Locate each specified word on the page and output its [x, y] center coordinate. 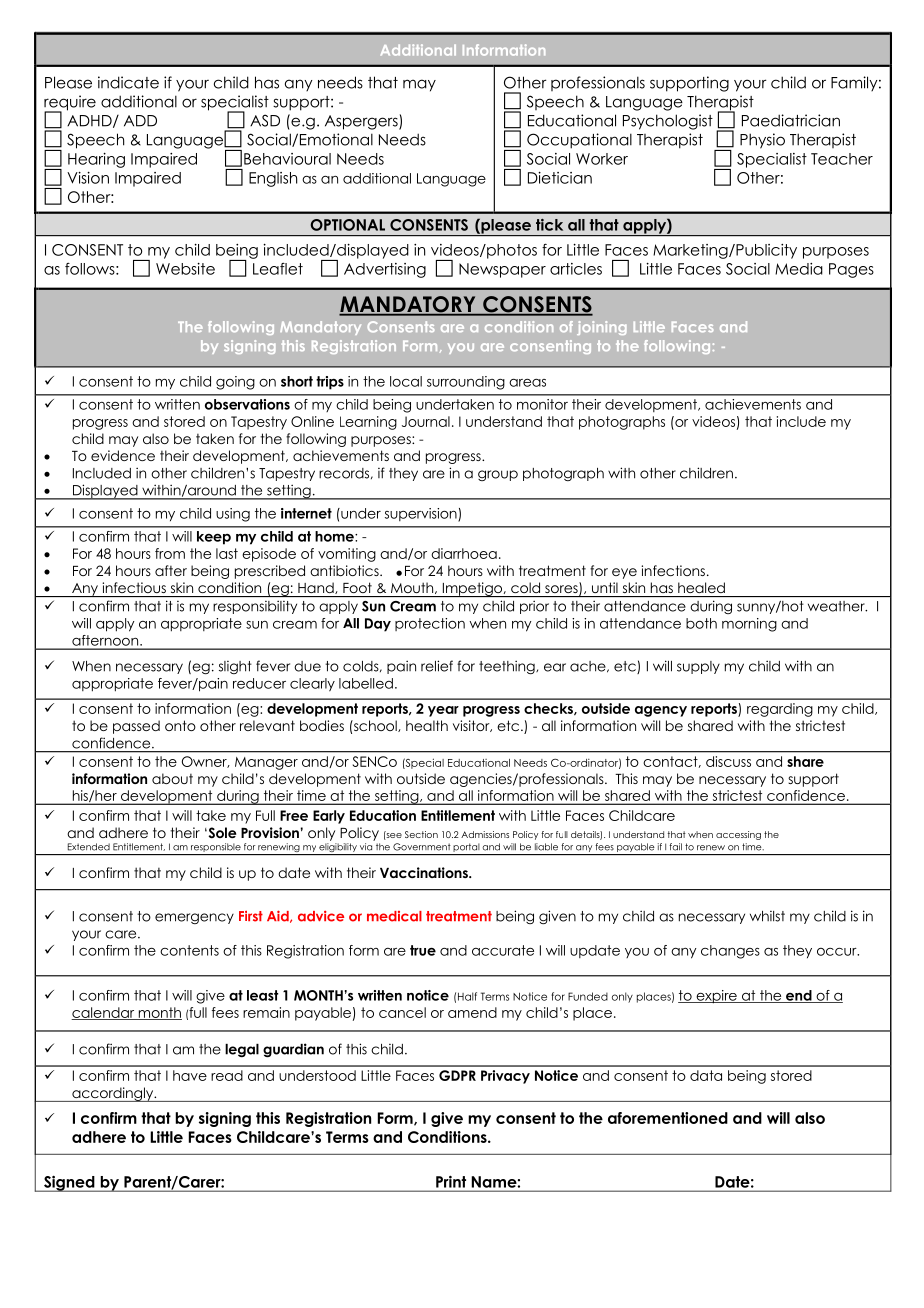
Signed [69, 1183]
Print [451, 1182]
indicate [128, 82]
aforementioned [668, 1118]
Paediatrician [791, 120]
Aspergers [362, 122]
